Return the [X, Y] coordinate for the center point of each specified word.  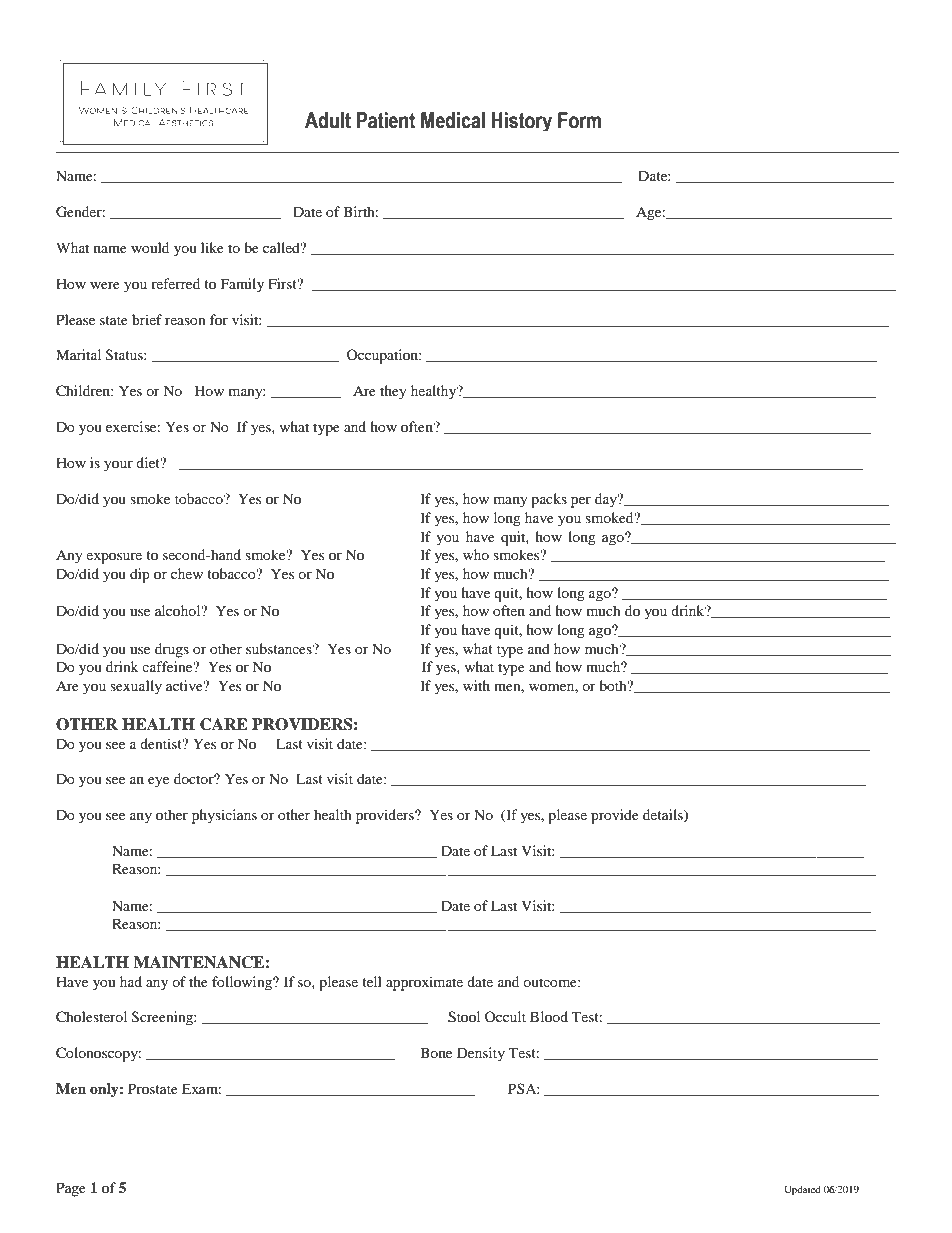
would [150, 247]
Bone [436, 1052]
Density [481, 1054]
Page [71, 1189]
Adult [328, 120]
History [522, 121]
